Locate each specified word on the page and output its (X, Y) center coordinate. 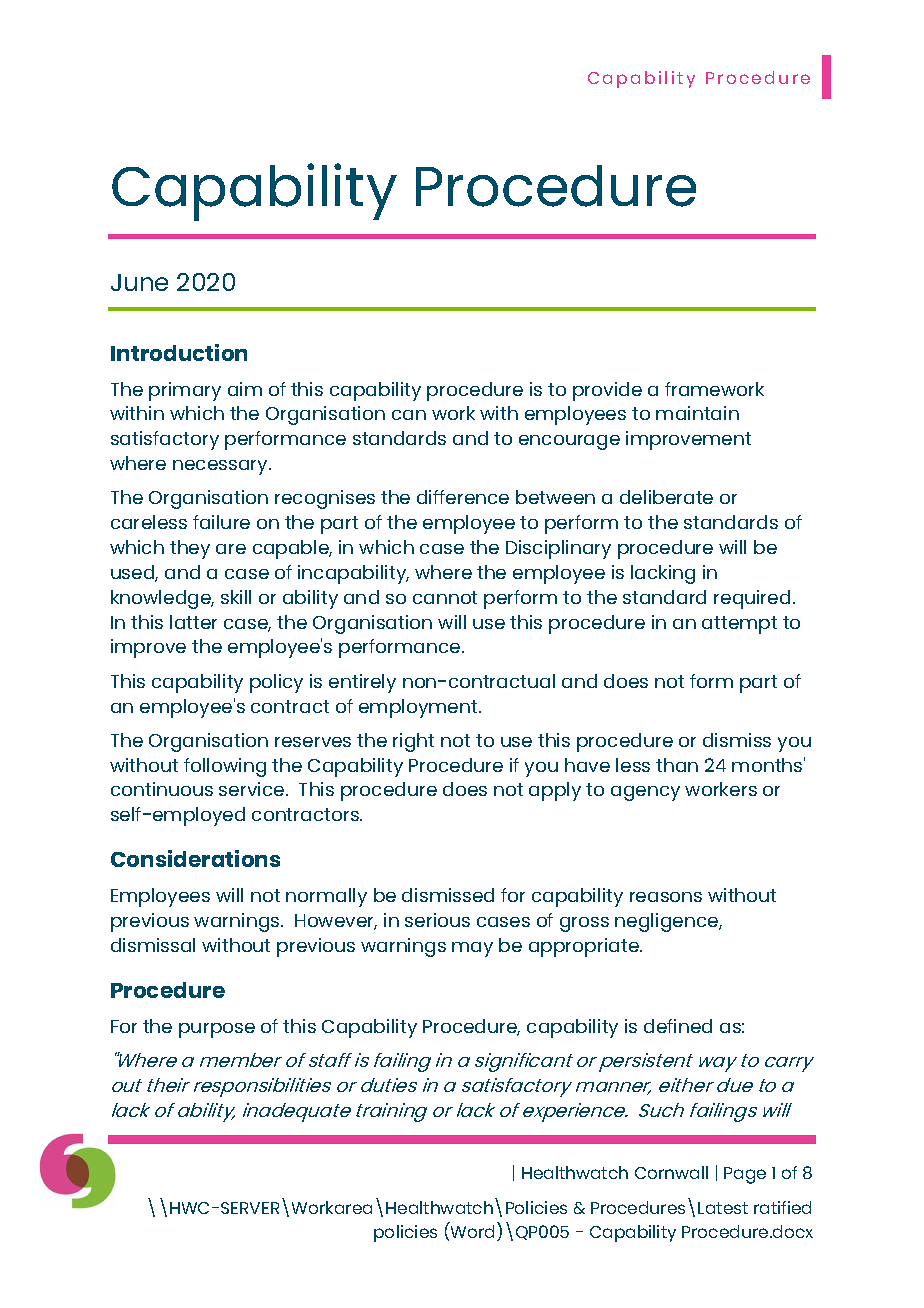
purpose (217, 1030)
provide (607, 391)
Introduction (179, 352)
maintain (697, 413)
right (413, 742)
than (677, 765)
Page (745, 1175)
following (225, 767)
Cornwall (671, 1172)
